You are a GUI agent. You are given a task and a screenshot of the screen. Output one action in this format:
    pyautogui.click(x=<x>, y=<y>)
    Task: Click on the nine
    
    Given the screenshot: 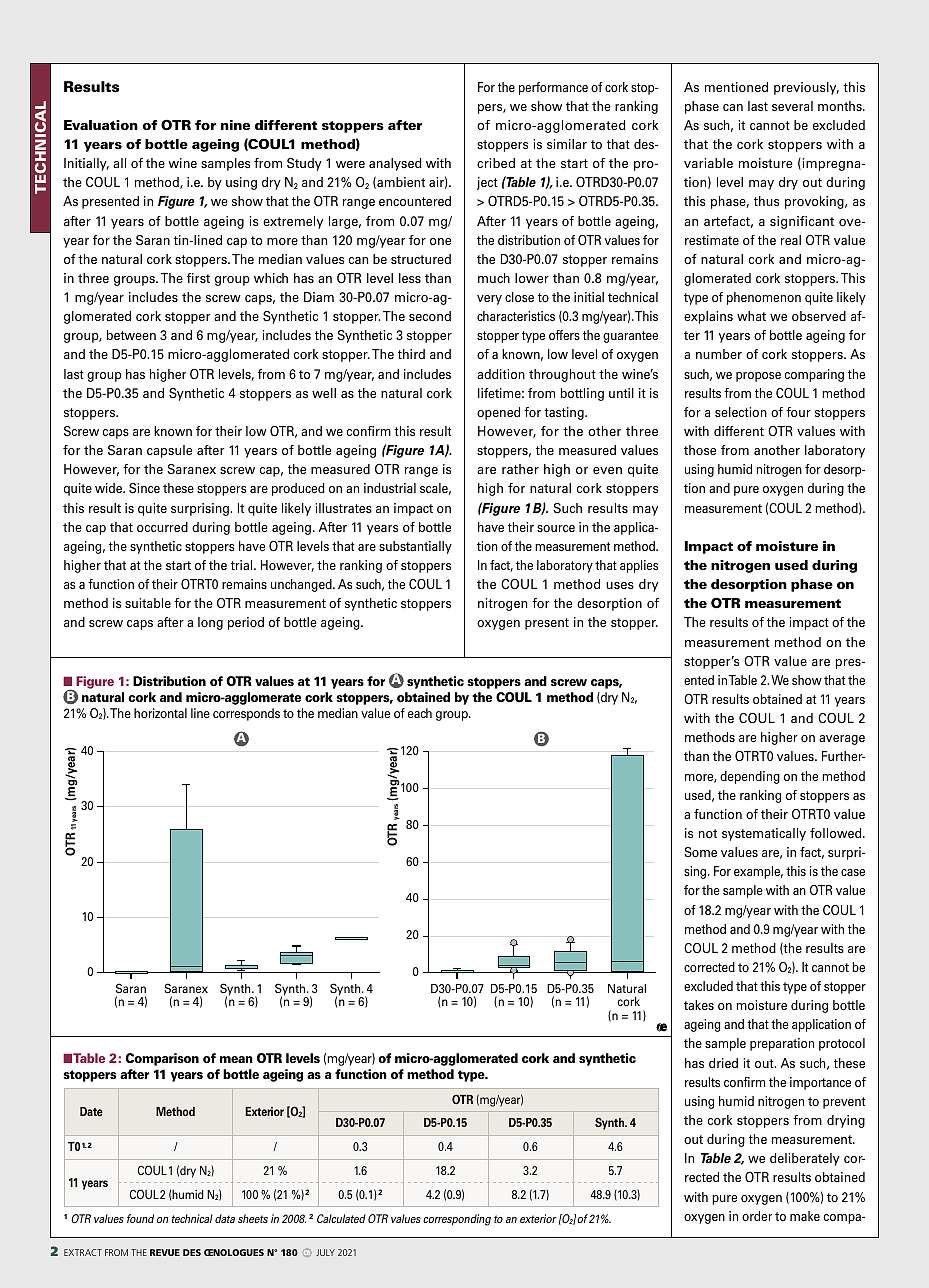 What is the action you would take?
    pyautogui.click(x=235, y=125)
